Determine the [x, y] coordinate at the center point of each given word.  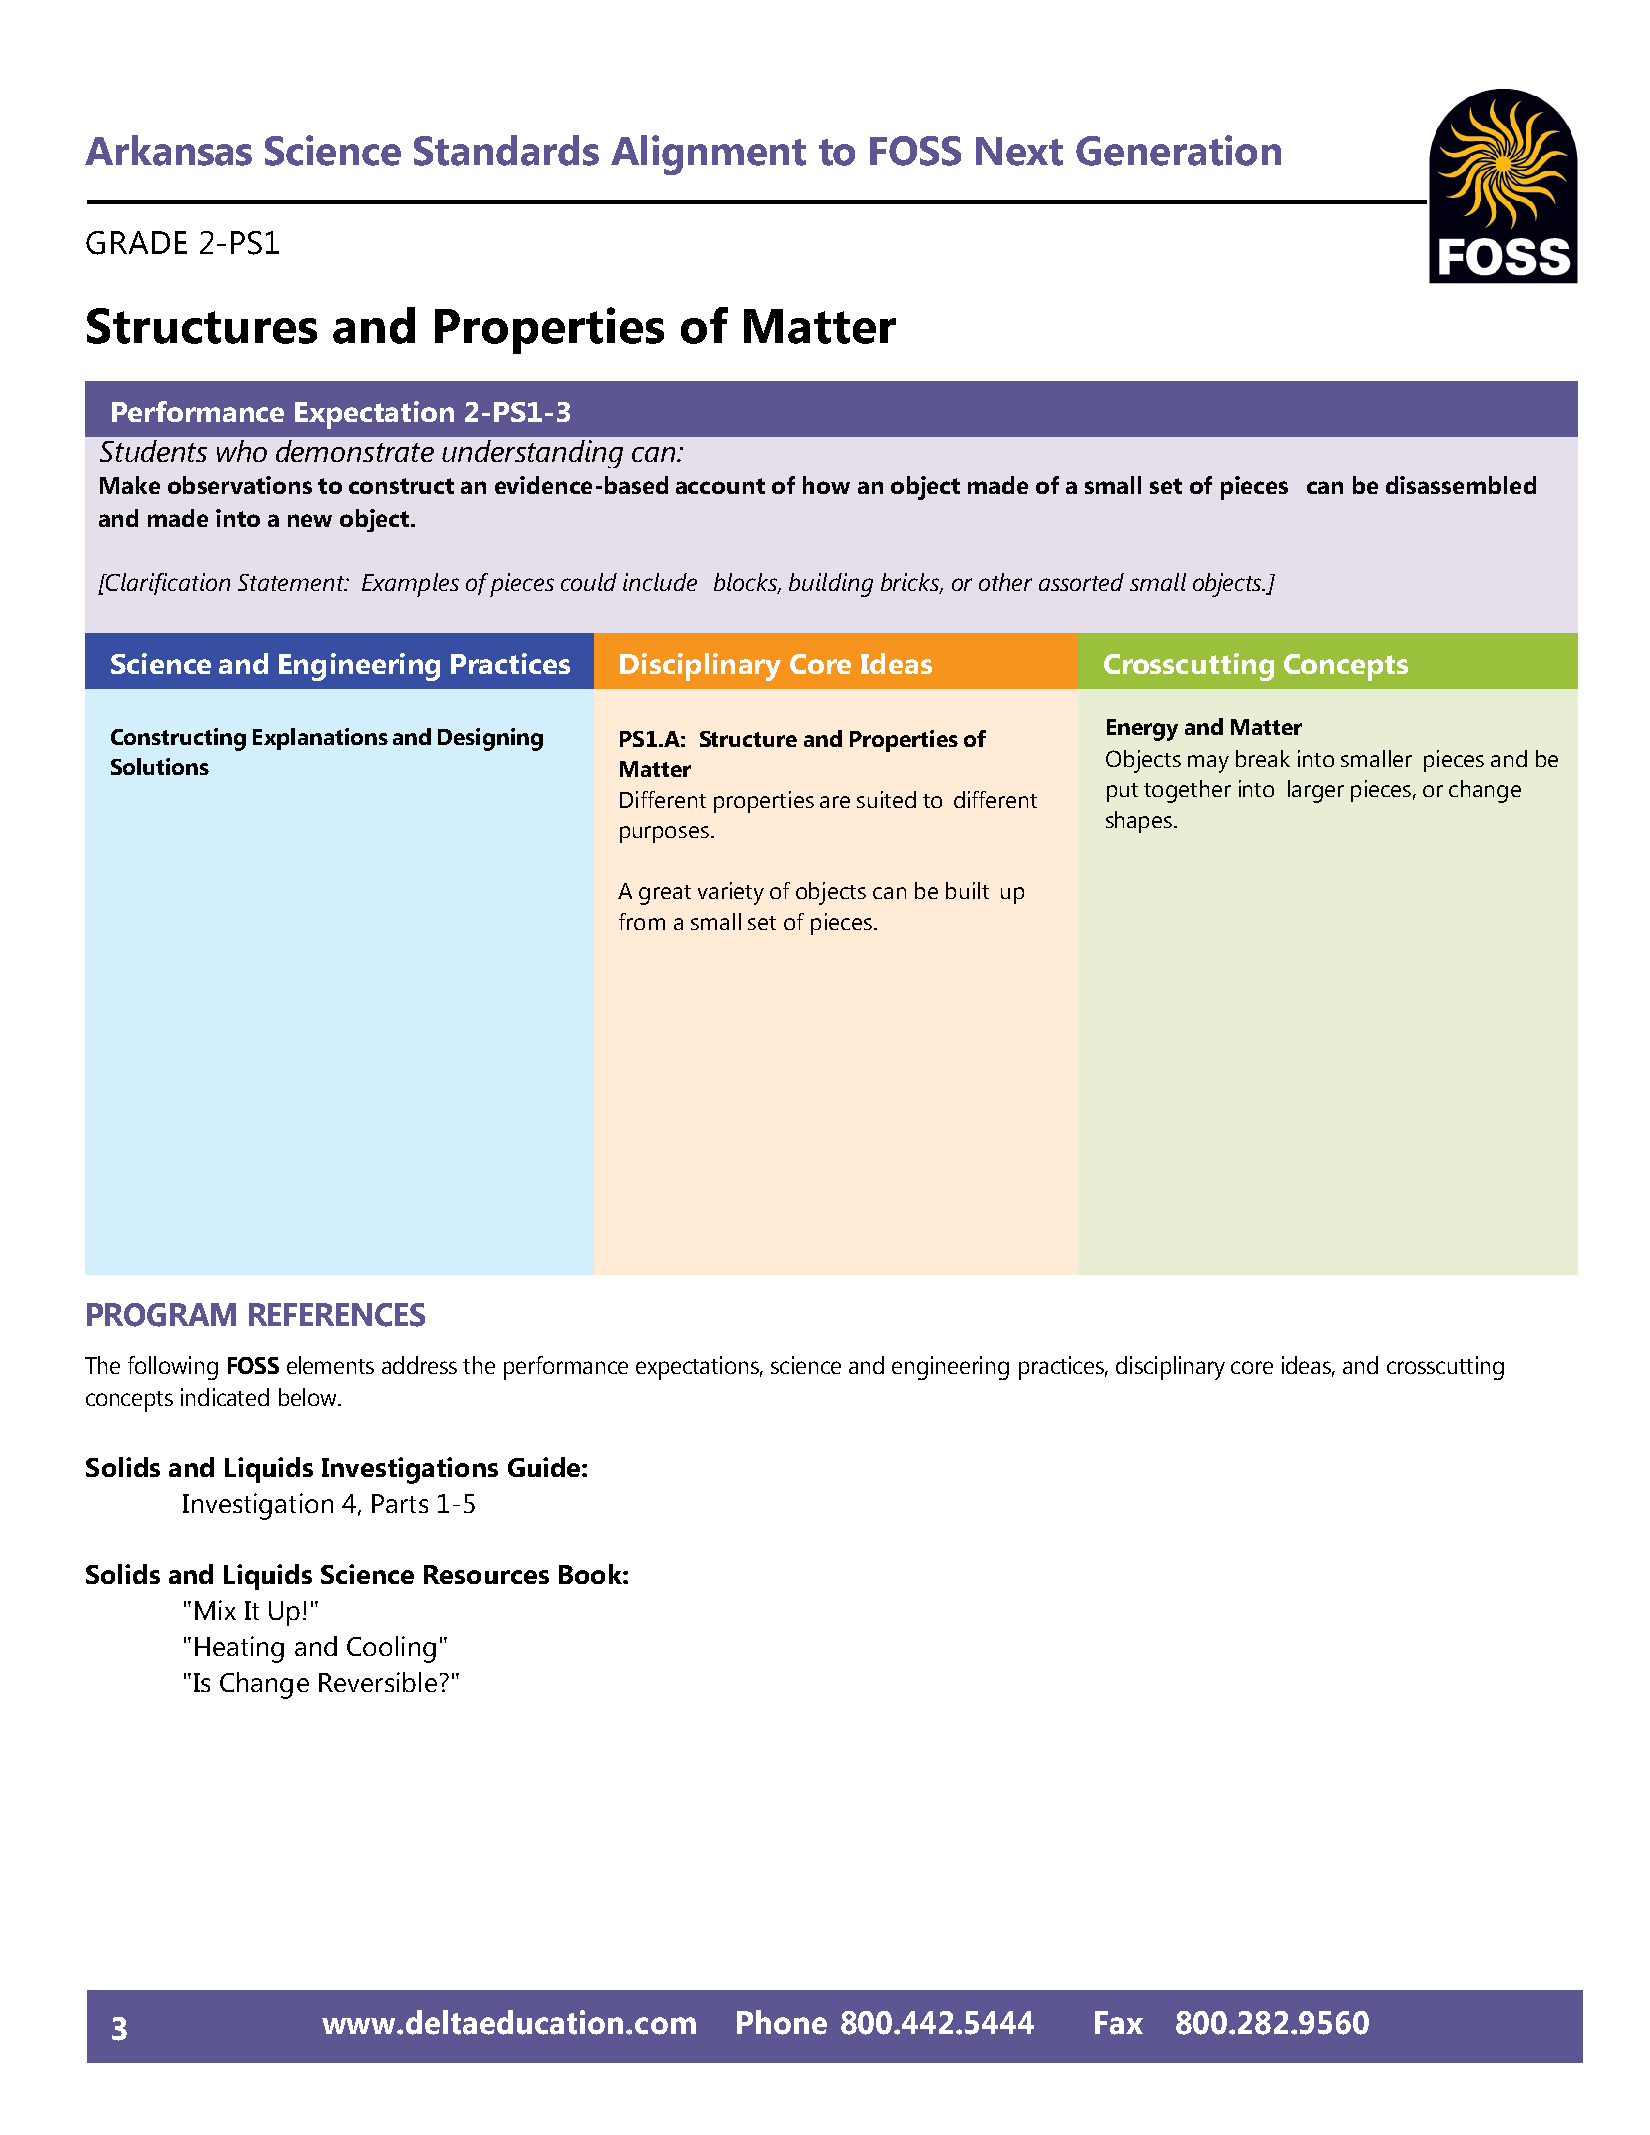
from [642, 921]
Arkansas [168, 150]
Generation [1178, 150]
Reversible [378, 1682]
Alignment [708, 155]
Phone [782, 2022]
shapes [1140, 822]
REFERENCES [337, 1315]
